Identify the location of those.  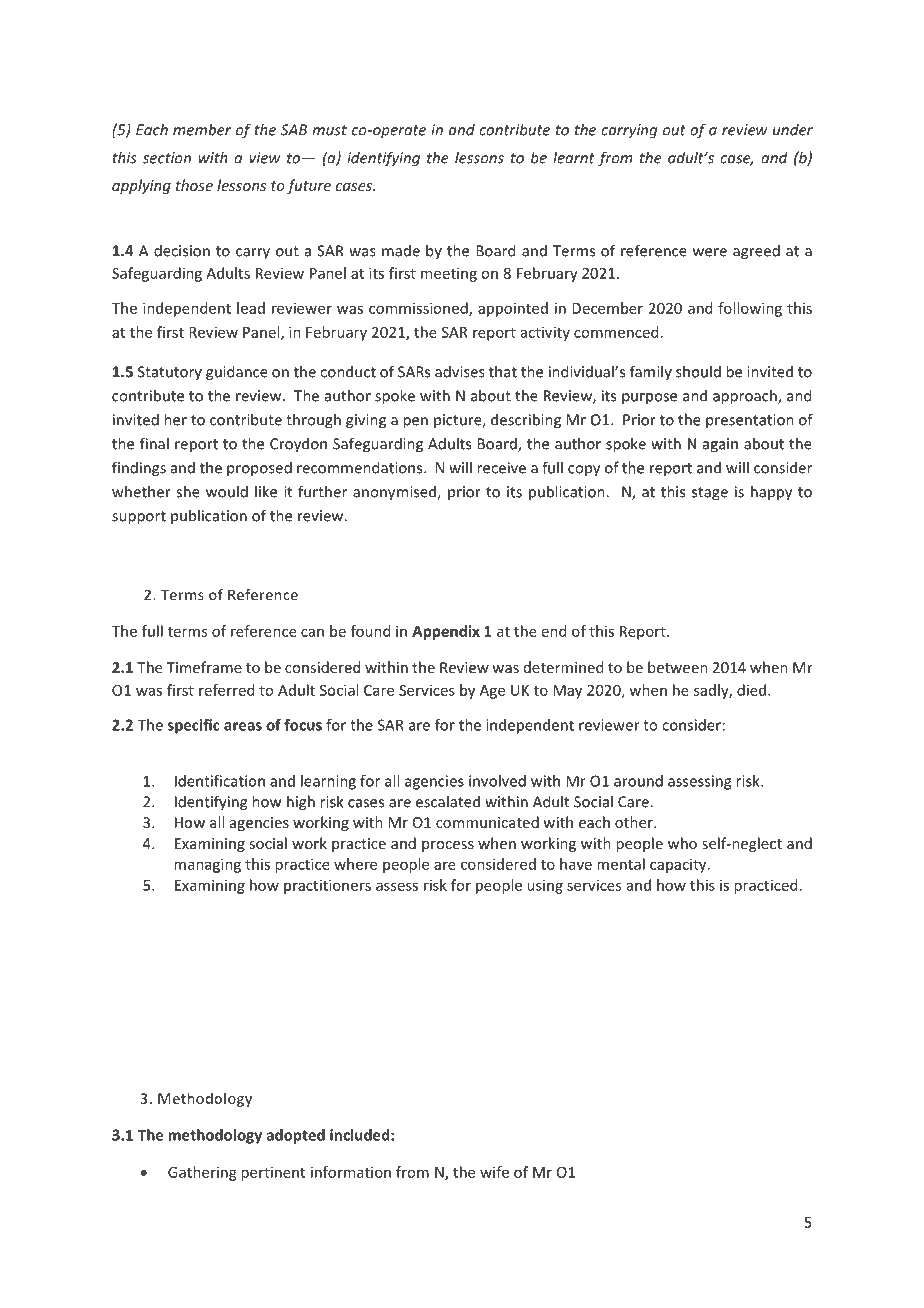
(194, 185).
